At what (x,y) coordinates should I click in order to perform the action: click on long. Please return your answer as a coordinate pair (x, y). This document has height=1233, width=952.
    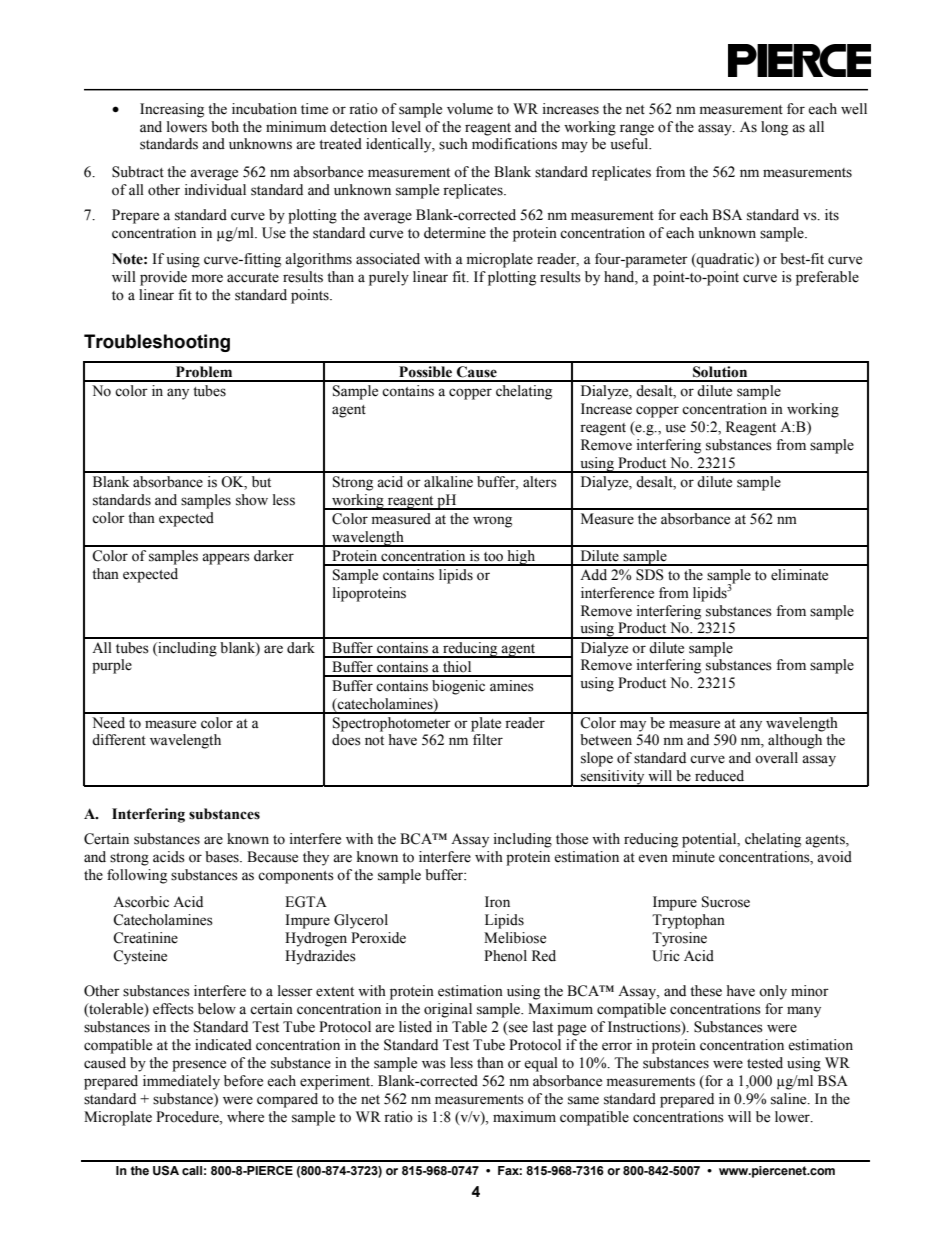
    Looking at the image, I should click on (774, 128).
